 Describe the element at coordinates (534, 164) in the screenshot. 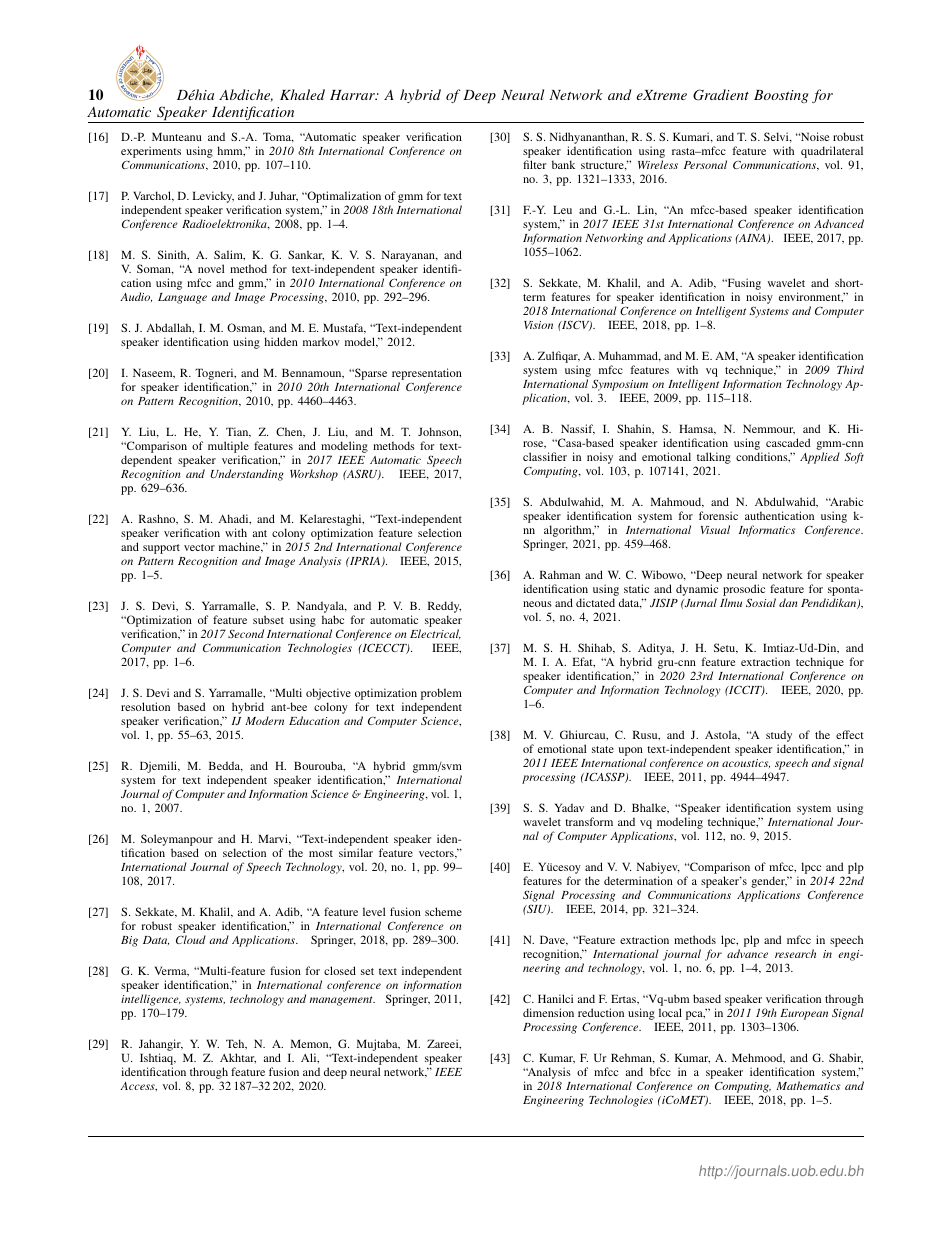

I see `filter` at that location.
